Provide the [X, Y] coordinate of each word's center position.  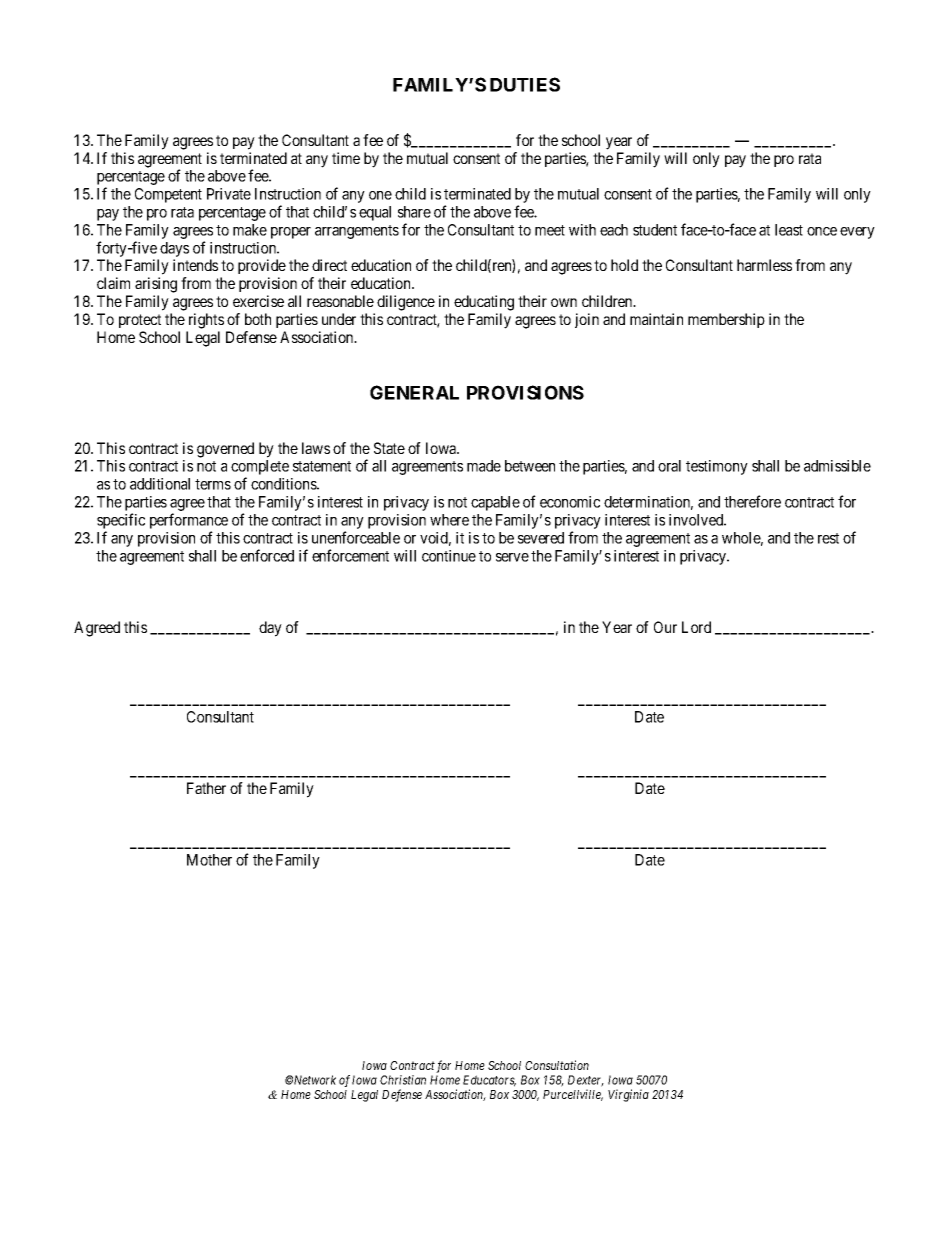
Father [206, 788]
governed [225, 450]
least [789, 230]
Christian [403, 1080]
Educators [489, 1081]
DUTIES [525, 84]
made [484, 466]
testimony [717, 467]
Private [229, 194]
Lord [696, 627]
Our [665, 627]
